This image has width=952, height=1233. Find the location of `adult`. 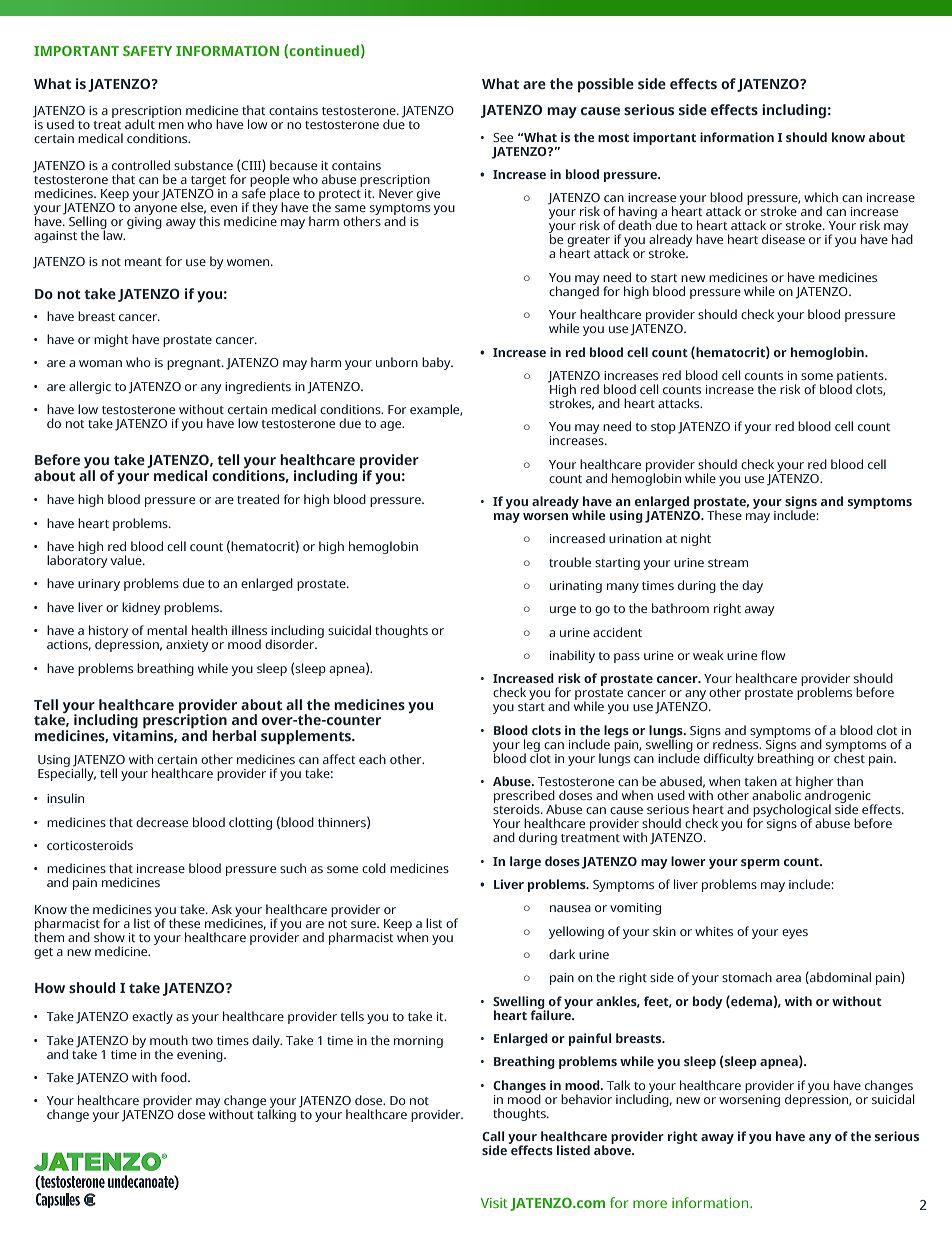

adult is located at coordinates (140, 123).
